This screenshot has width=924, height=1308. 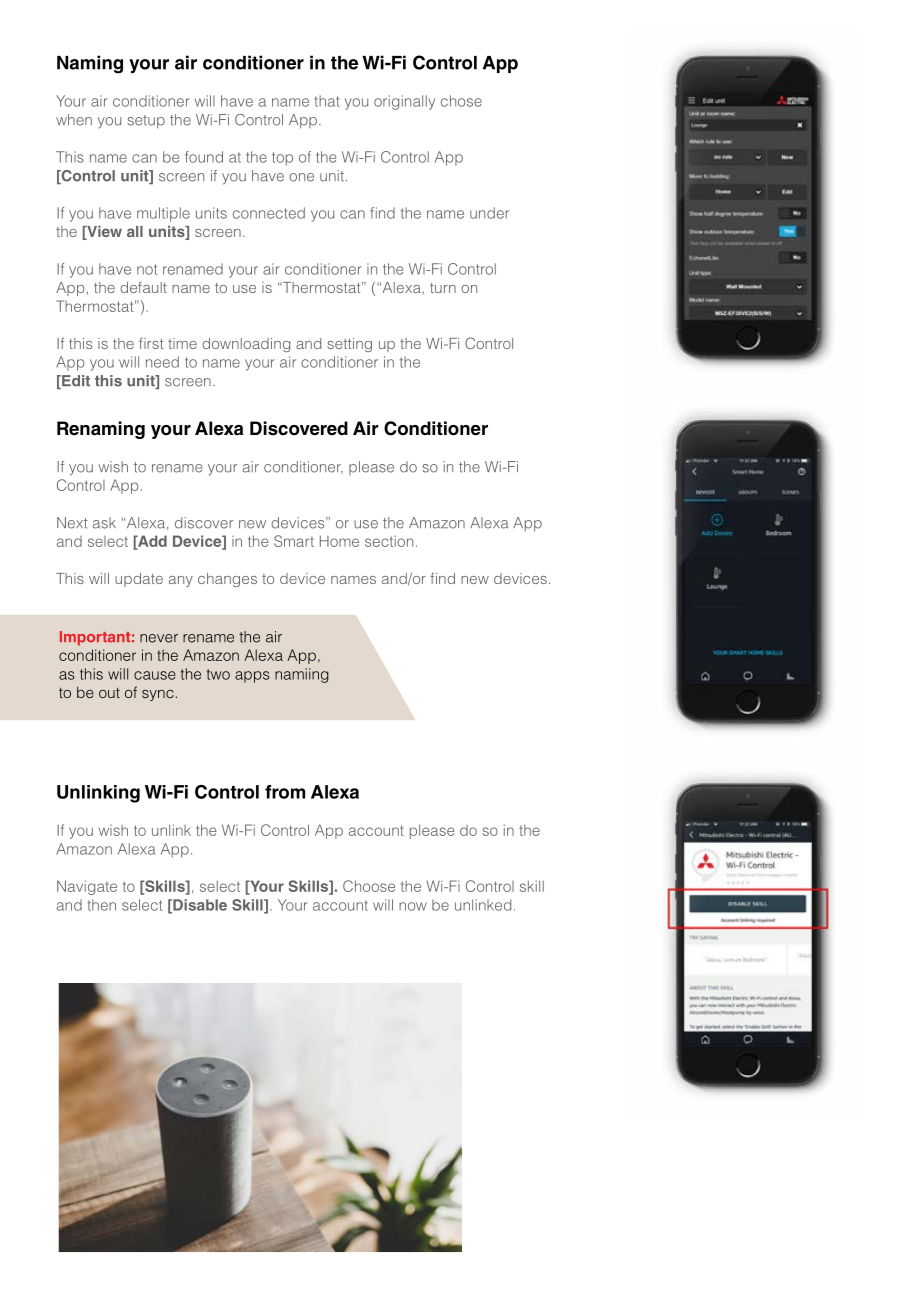 I want to click on Smart, so click(x=294, y=541).
